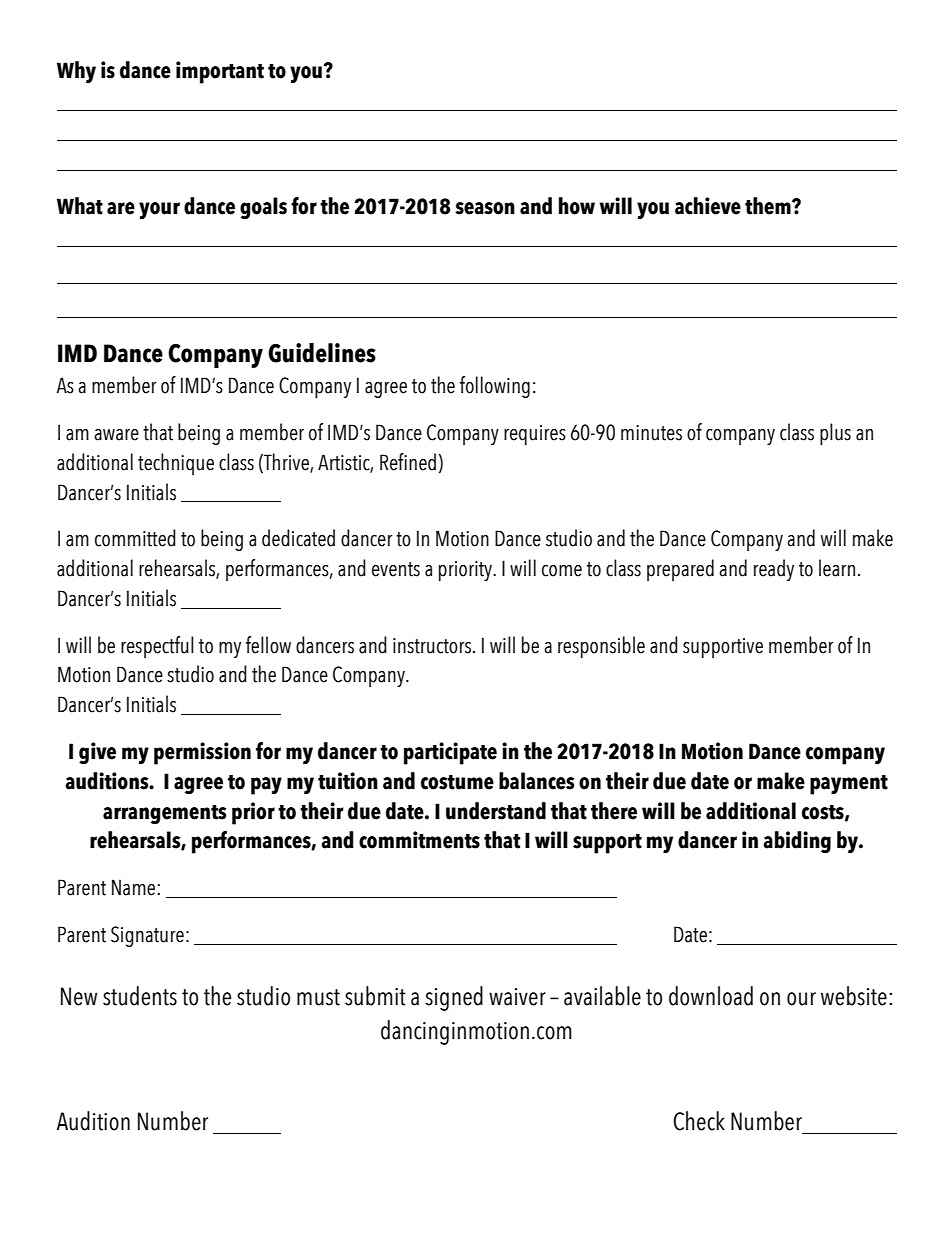 This document has width=952, height=1233. What do you see at coordinates (116, 435) in the document?
I see `aware` at bounding box center [116, 435].
